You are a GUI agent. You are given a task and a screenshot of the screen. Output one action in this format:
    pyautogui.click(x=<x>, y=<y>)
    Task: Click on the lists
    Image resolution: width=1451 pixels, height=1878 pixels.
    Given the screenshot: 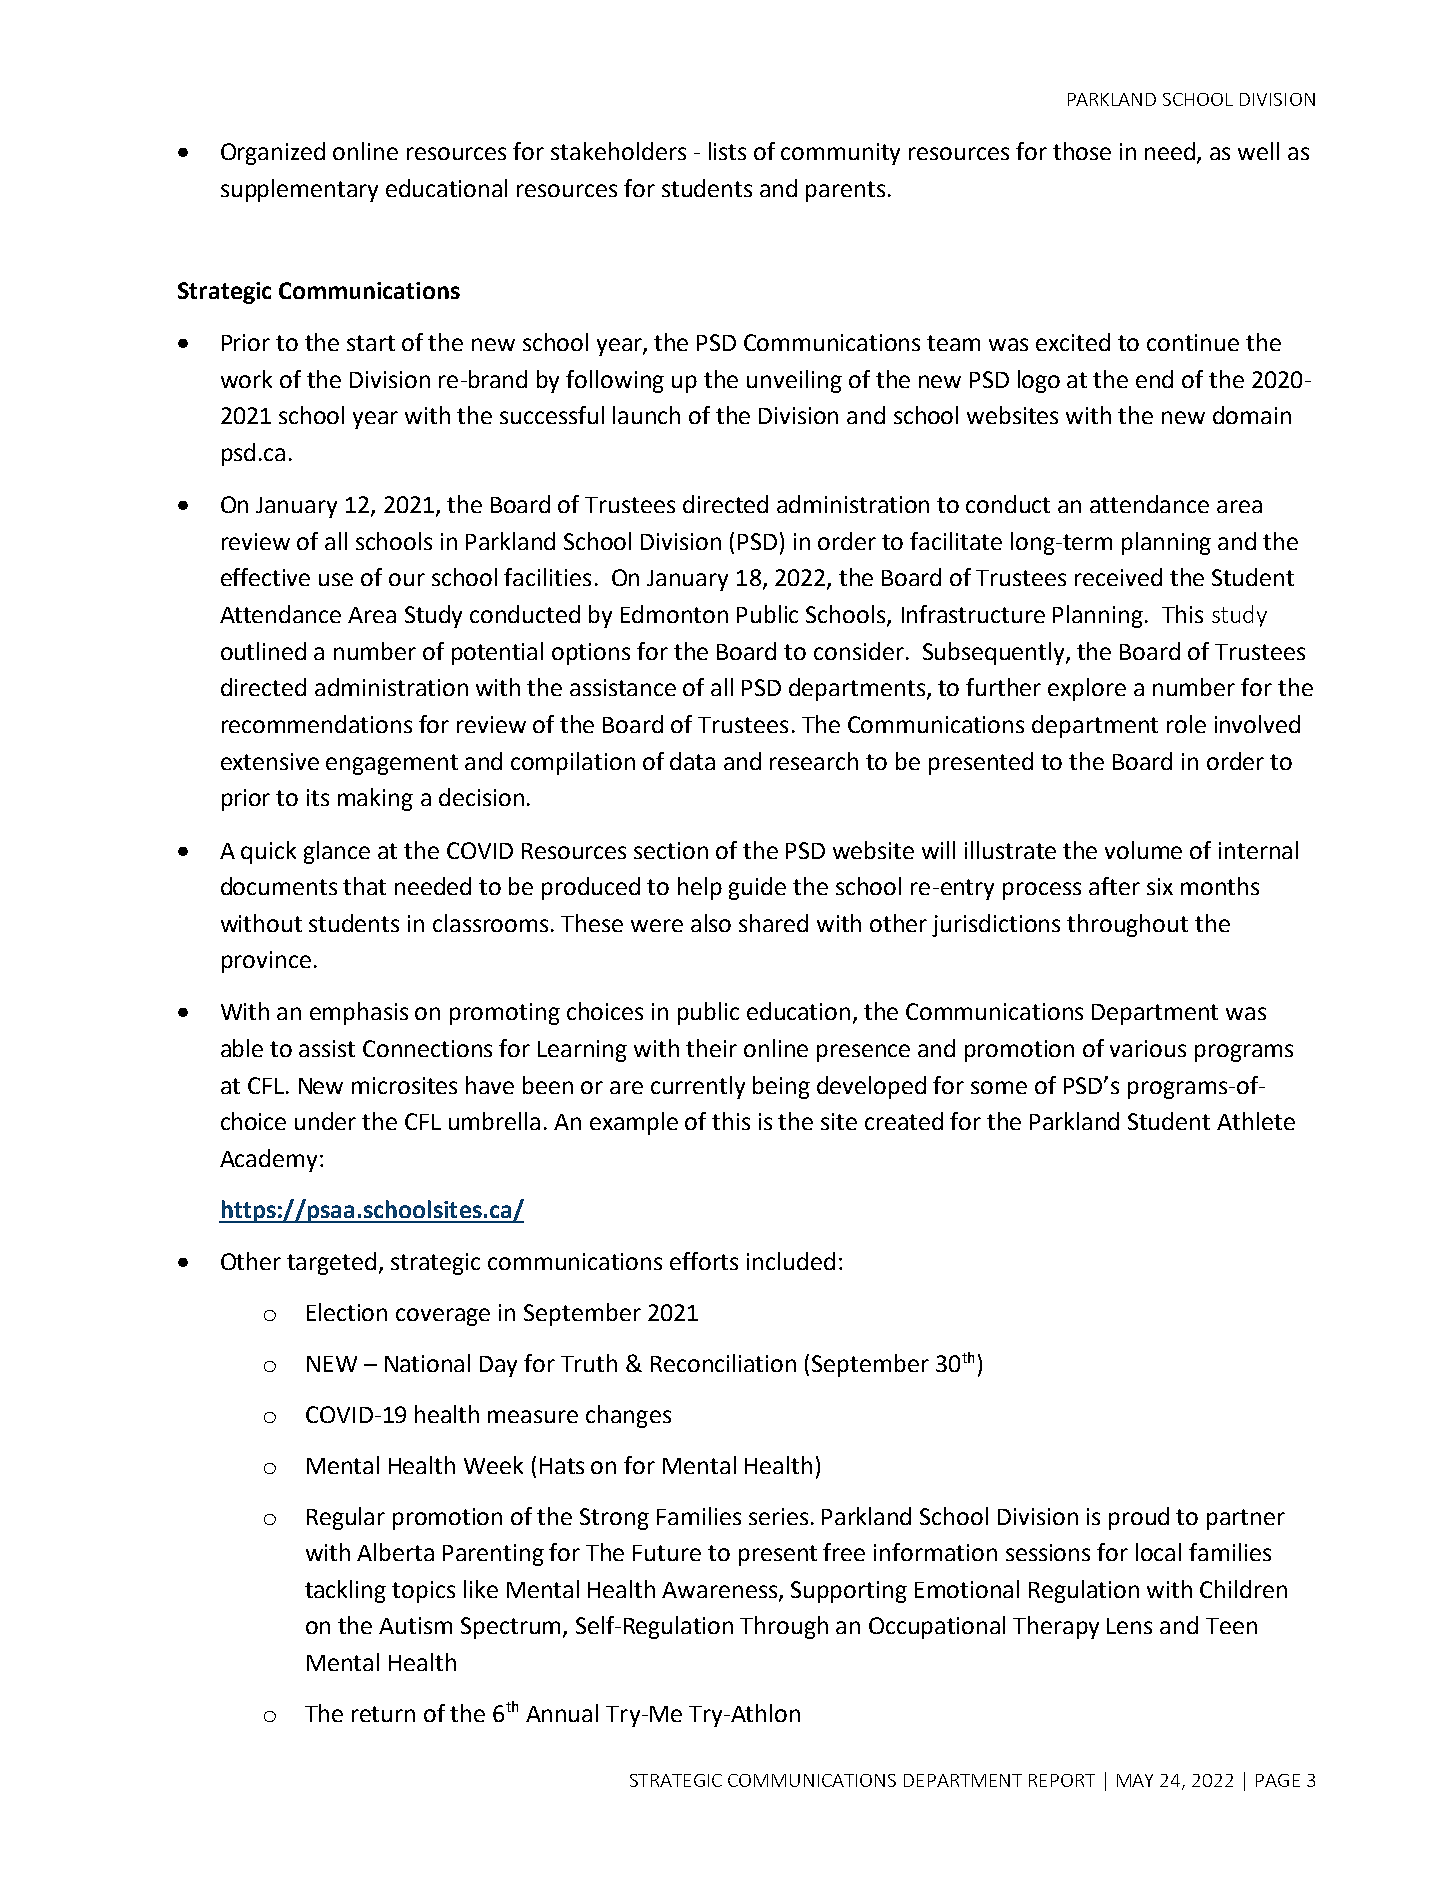 What is the action you would take?
    pyautogui.click(x=727, y=151)
